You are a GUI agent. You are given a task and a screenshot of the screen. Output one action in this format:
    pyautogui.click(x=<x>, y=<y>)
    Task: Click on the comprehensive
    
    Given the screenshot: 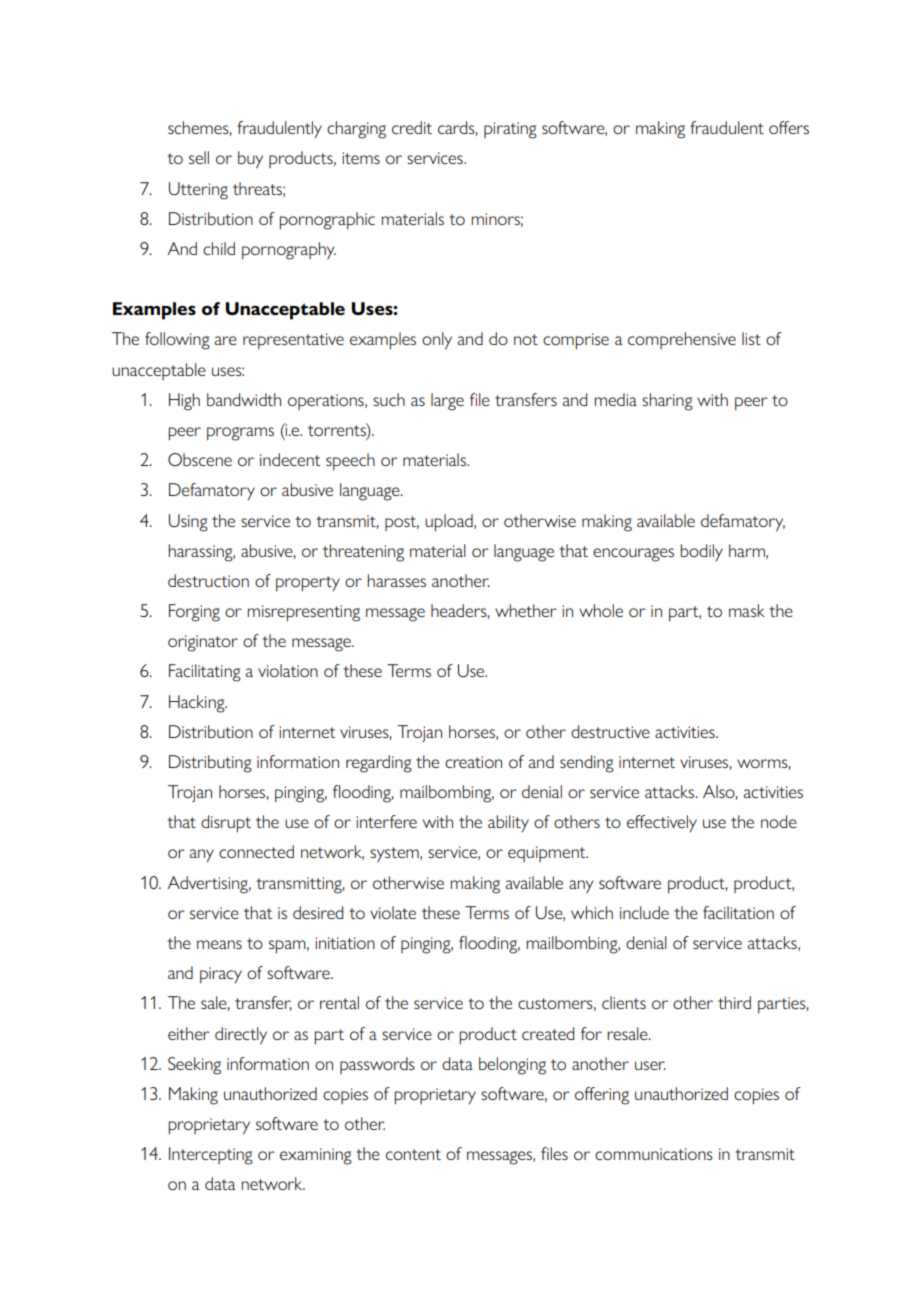 What is the action you would take?
    pyautogui.click(x=682, y=340)
